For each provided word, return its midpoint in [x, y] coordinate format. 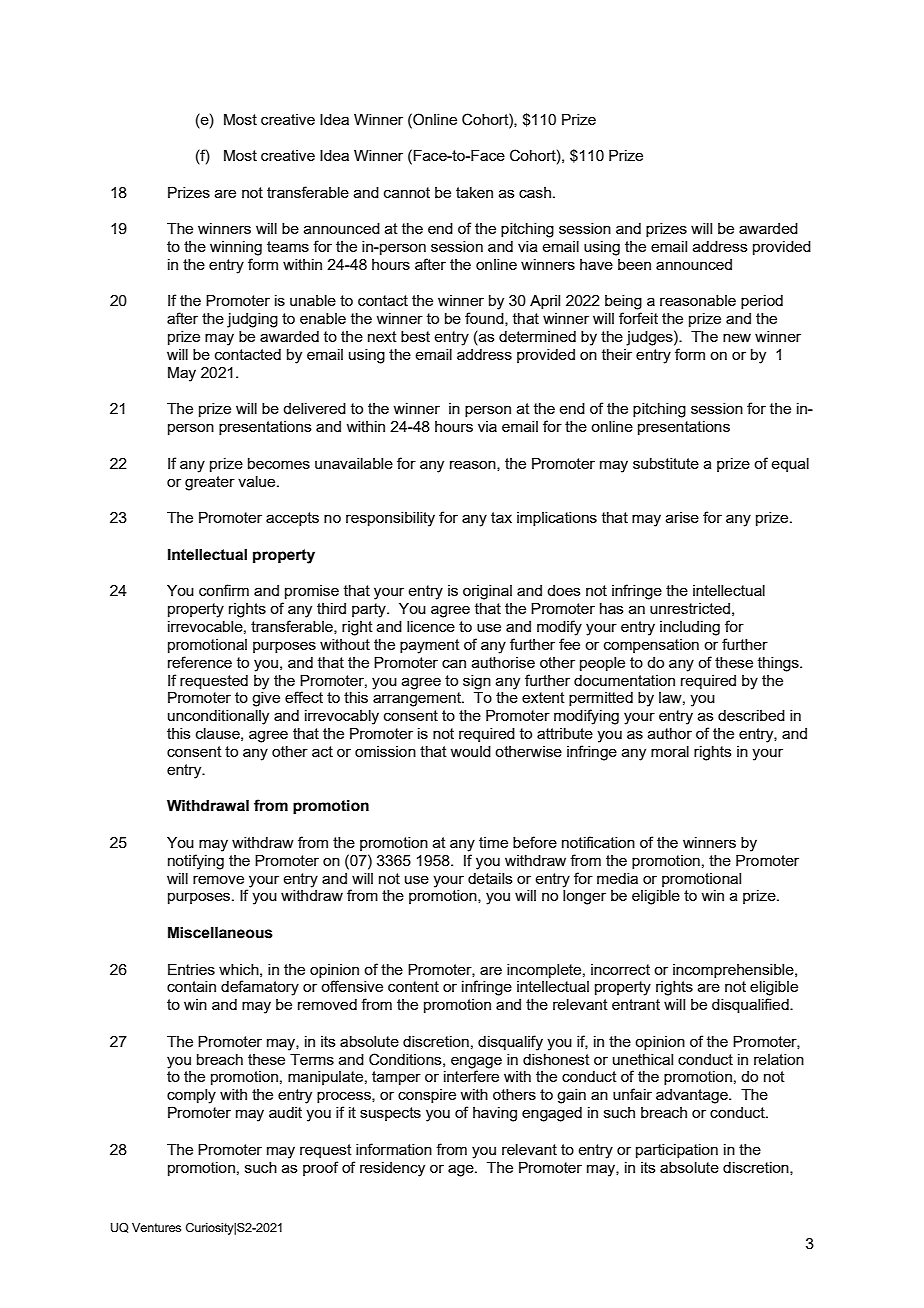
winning [236, 248]
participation [677, 1151]
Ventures [156, 1227]
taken [474, 192]
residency [392, 1169]
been [634, 264]
